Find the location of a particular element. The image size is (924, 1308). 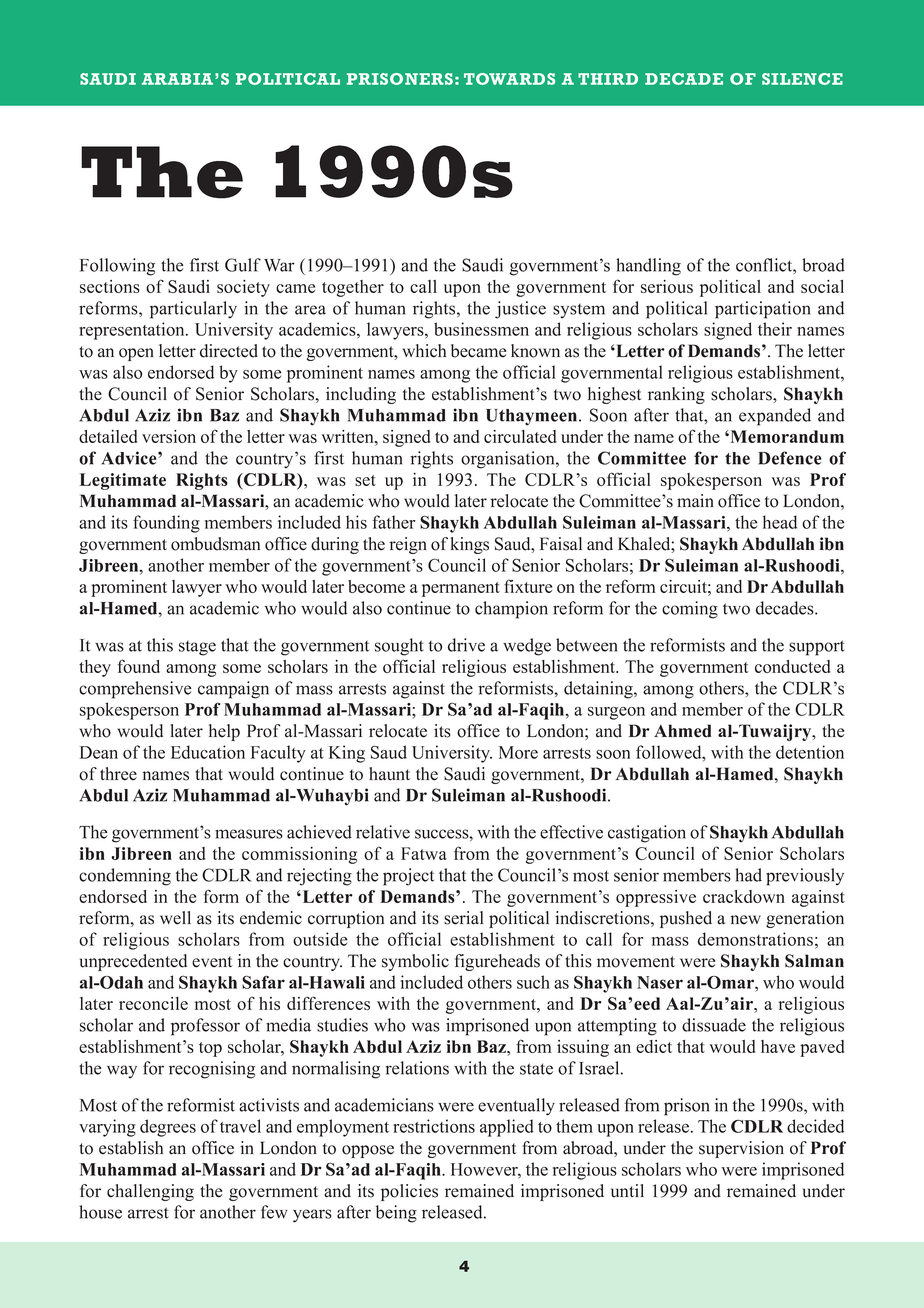

challenging is located at coordinates (150, 1192).
